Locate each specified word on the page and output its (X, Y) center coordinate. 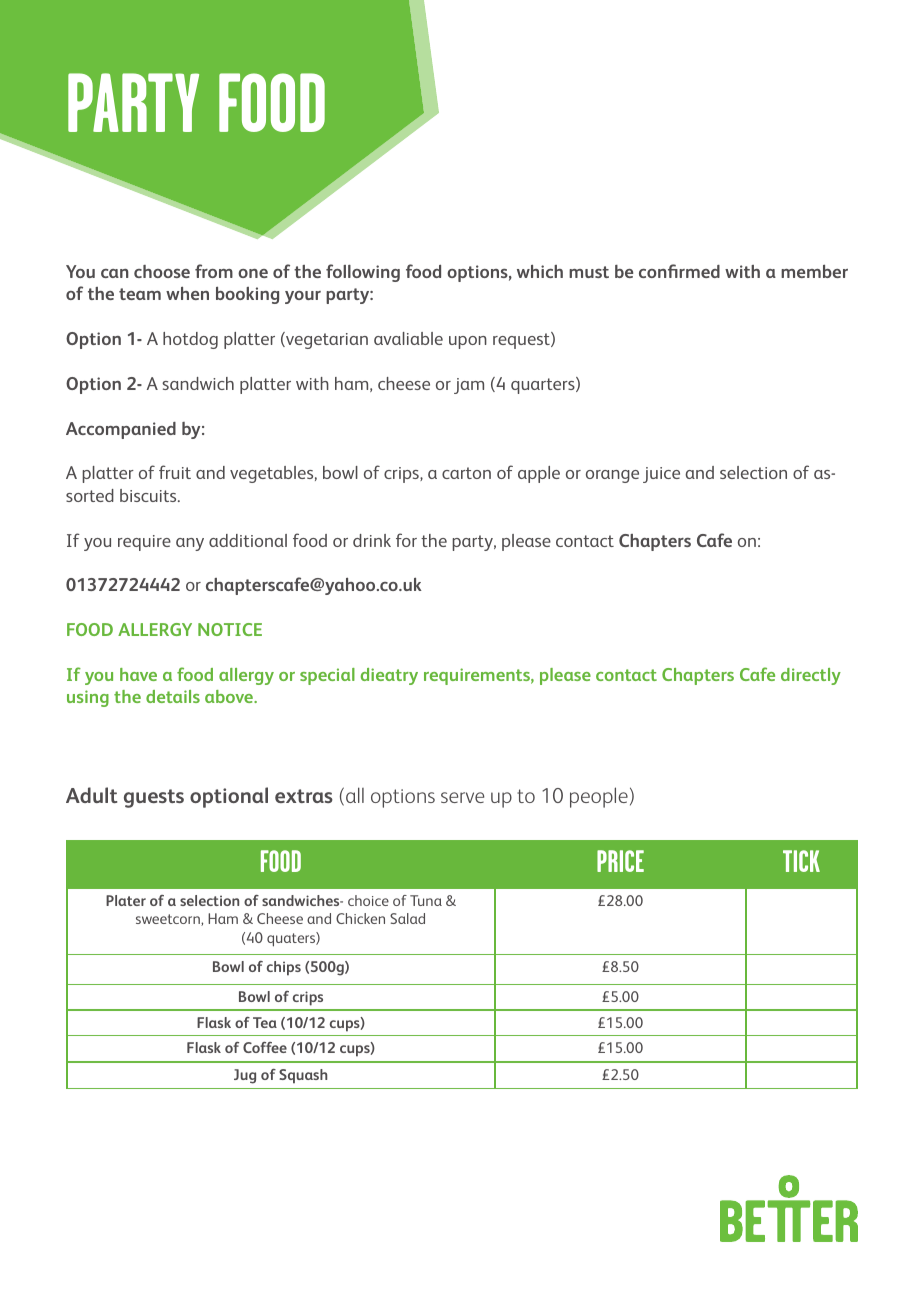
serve (462, 797)
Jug (245, 1076)
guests (154, 798)
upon (468, 342)
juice (661, 475)
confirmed (679, 271)
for (406, 540)
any (190, 544)
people (599, 797)
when (187, 293)
